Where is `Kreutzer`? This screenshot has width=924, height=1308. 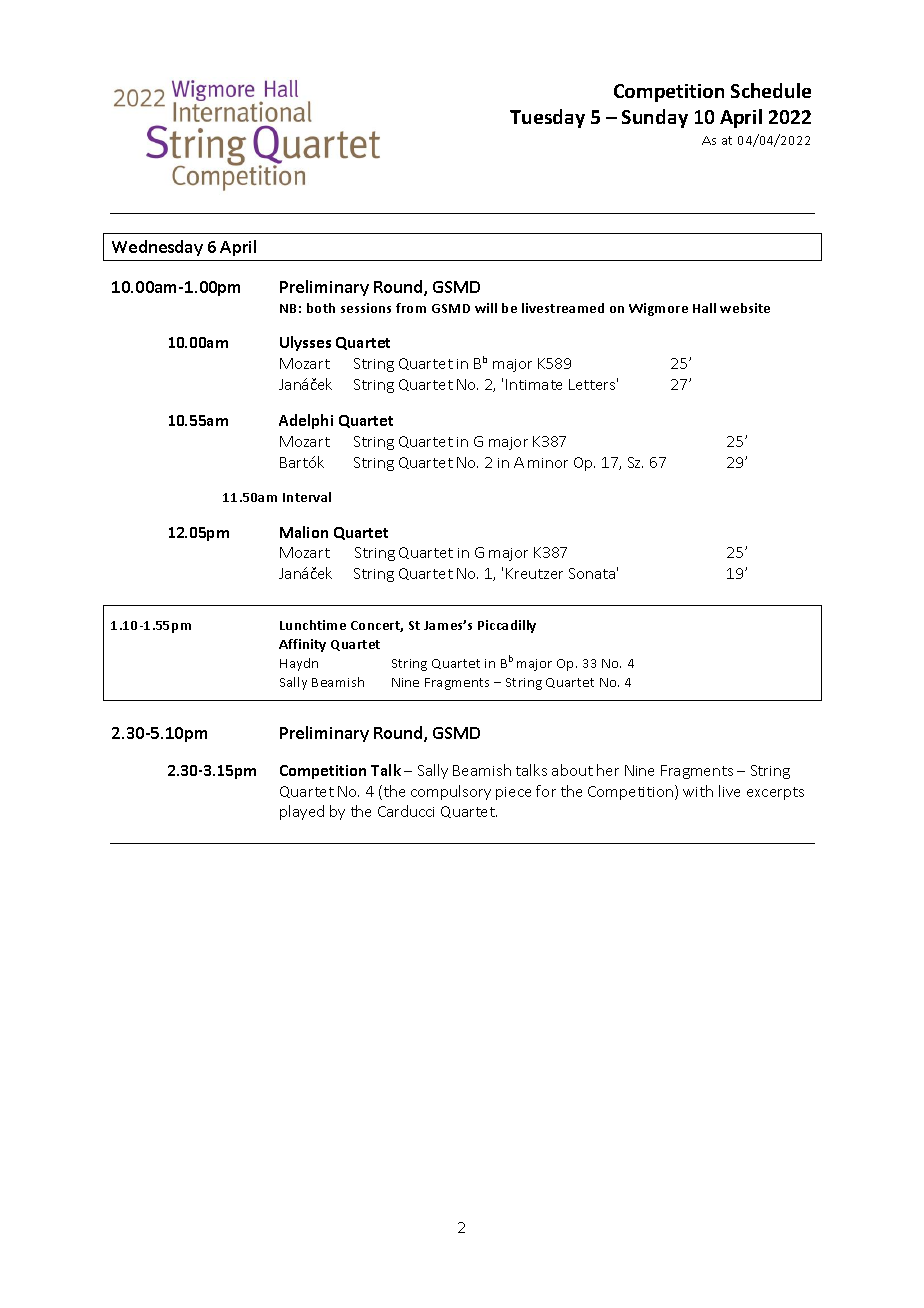 Kreutzer is located at coordinates (534, 573).
